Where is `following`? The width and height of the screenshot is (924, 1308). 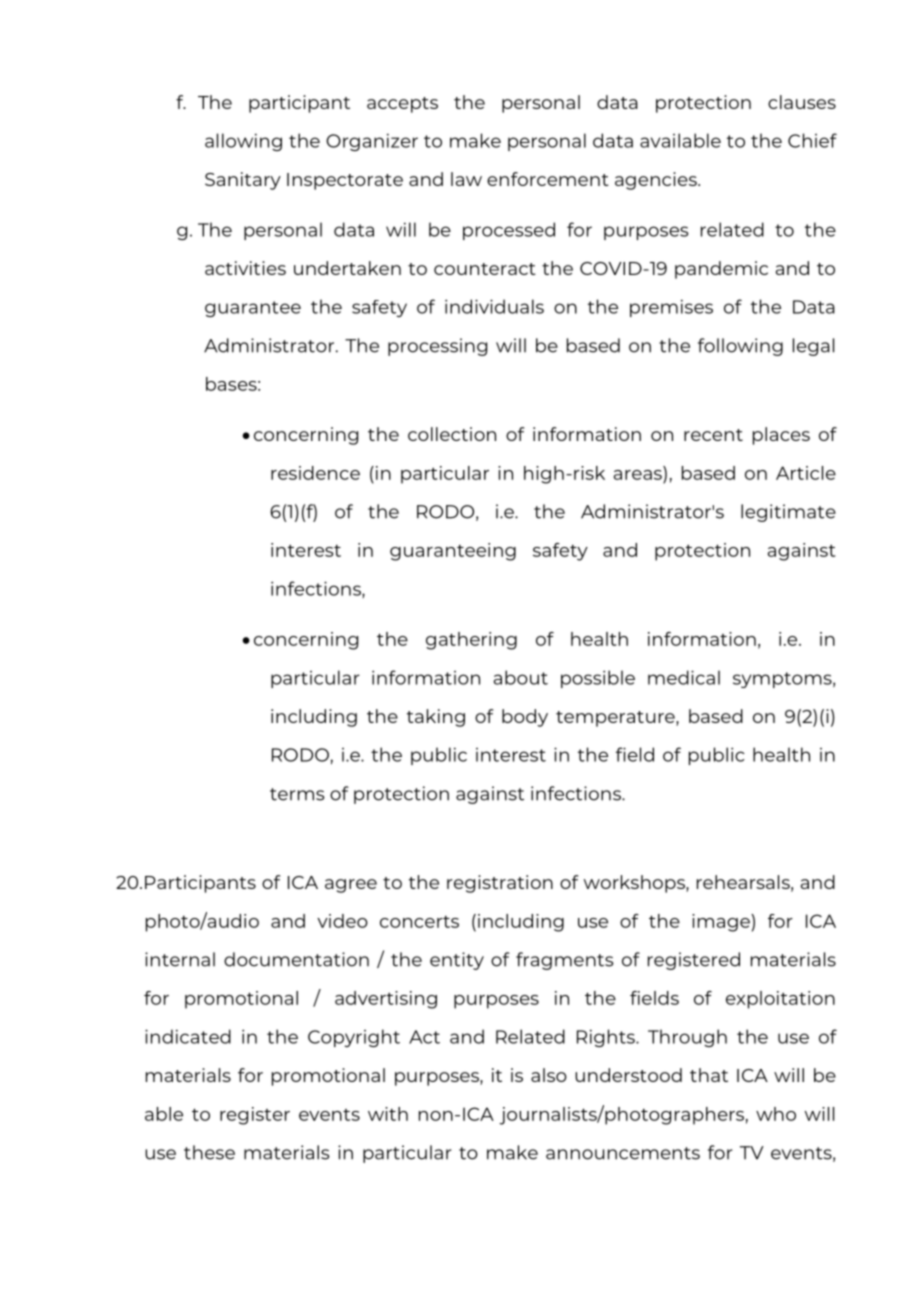
following is located at coordinates (740, 347).
